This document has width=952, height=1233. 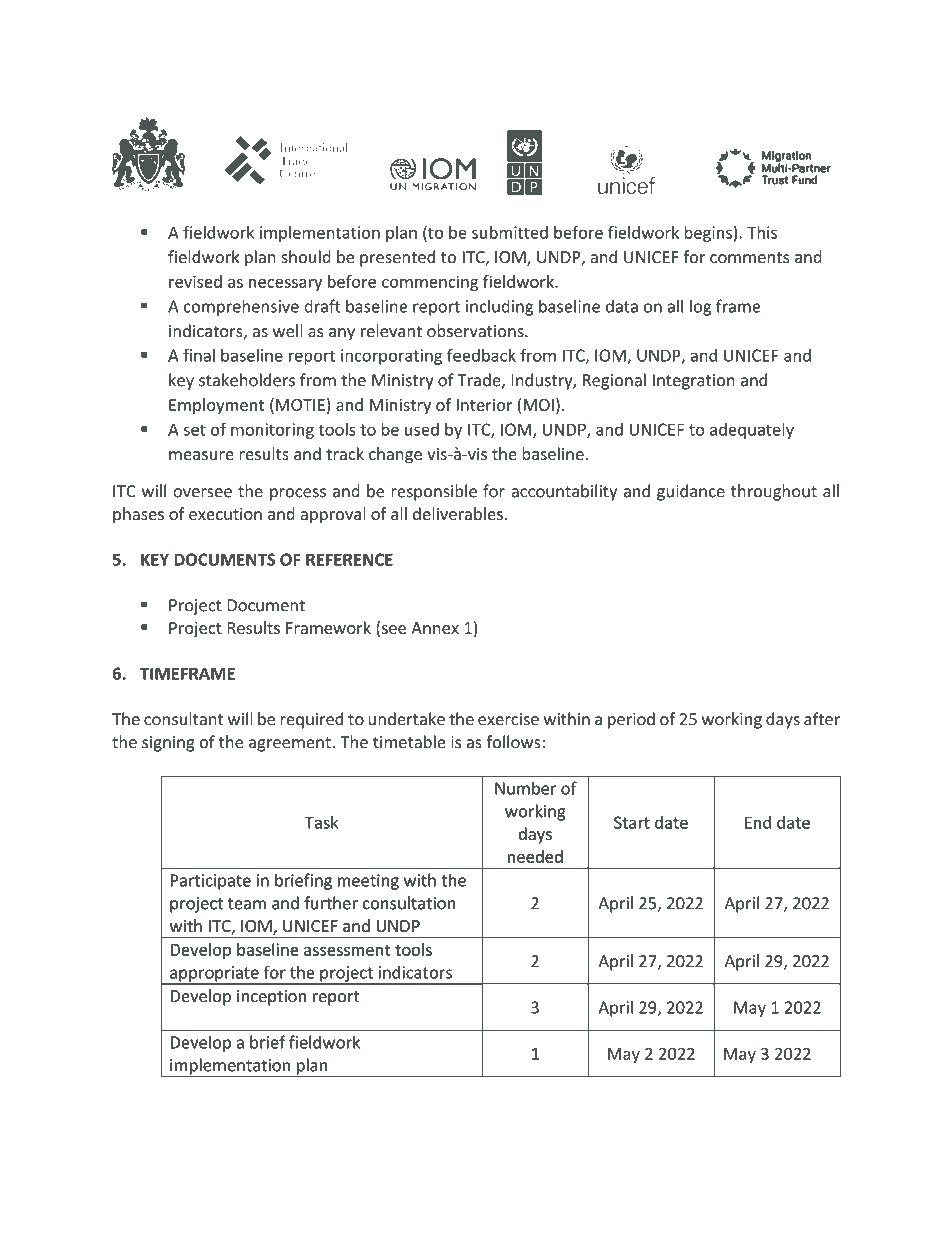 I want to click on assessment, so click(x=347, y=950).
